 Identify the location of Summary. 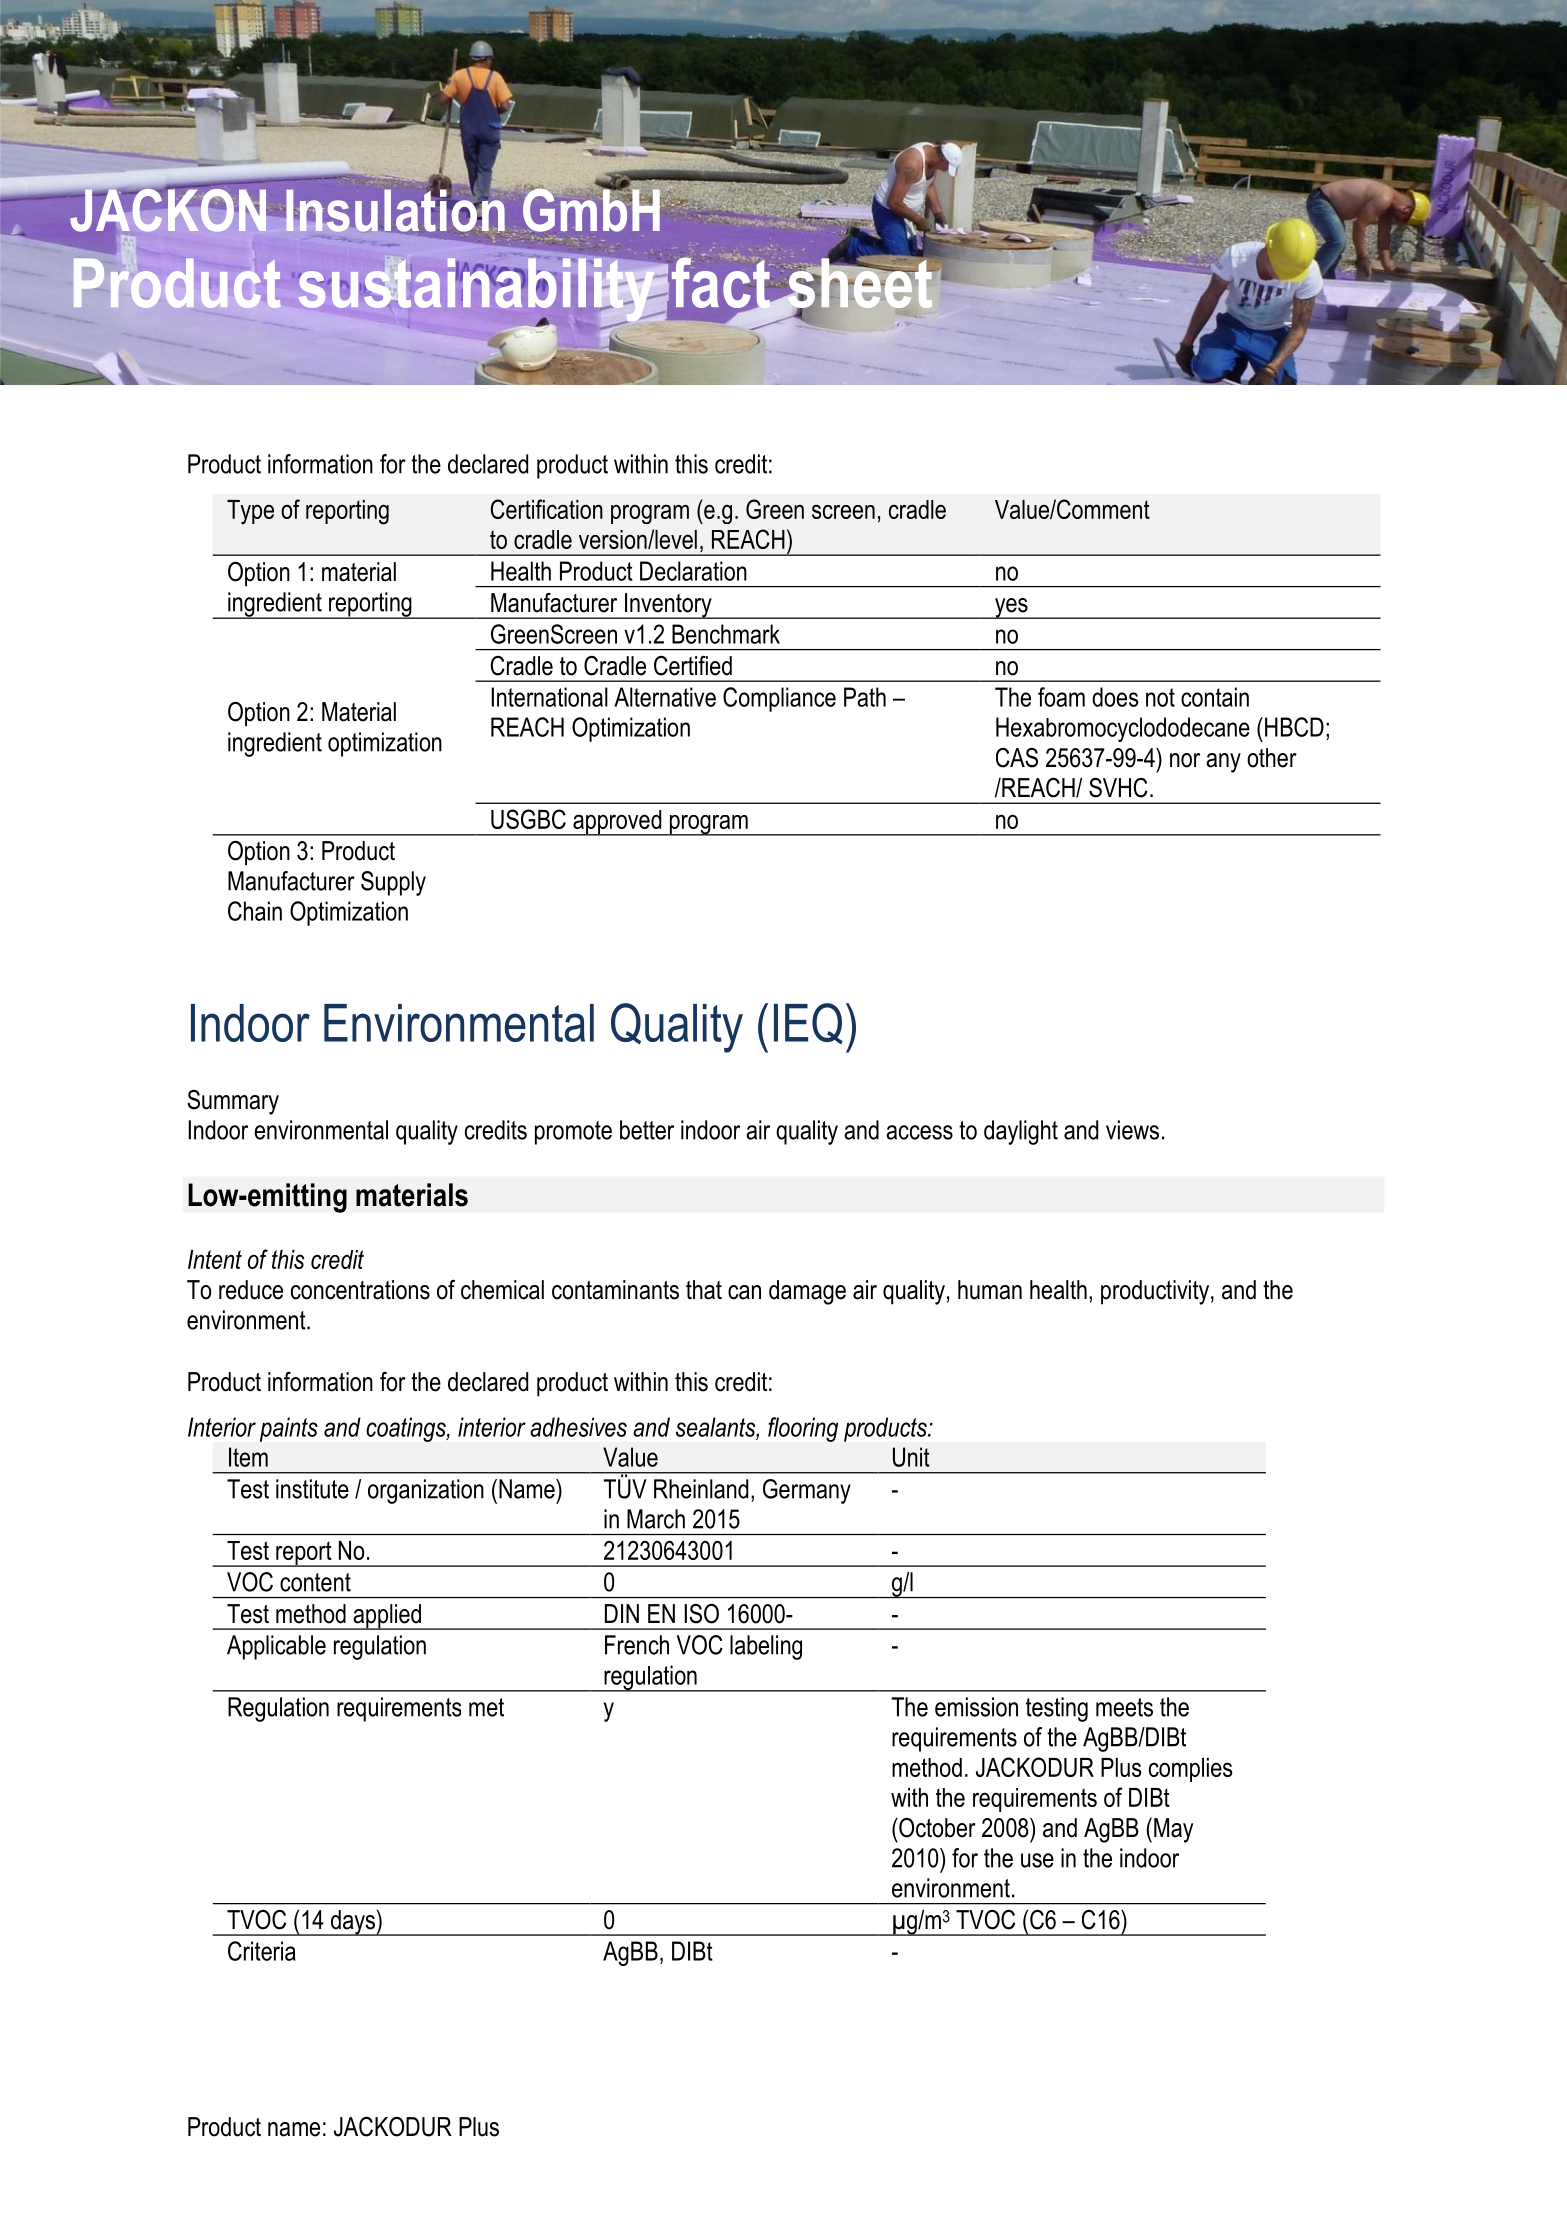
(233, 1102).
